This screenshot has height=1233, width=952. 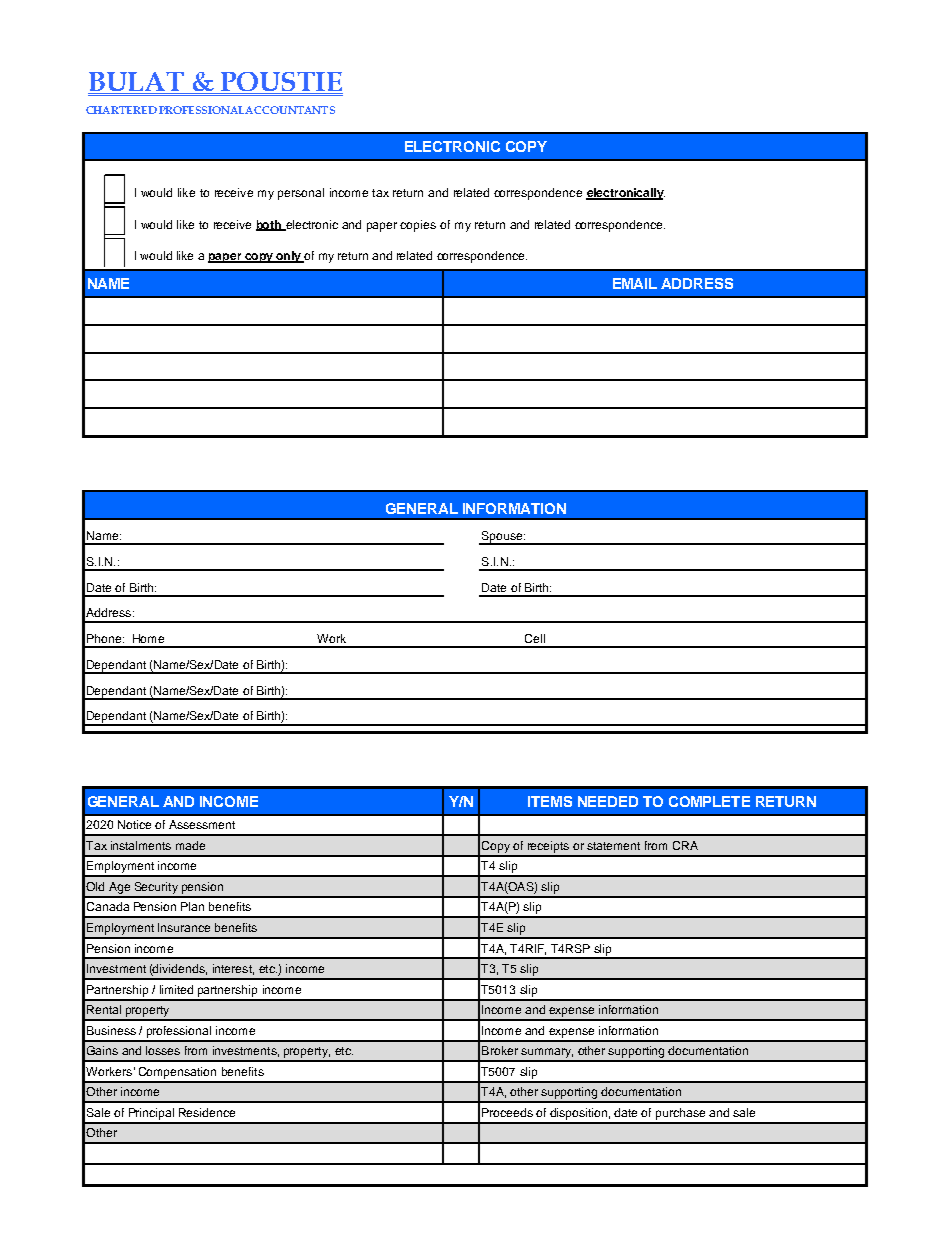 I want to click on Assessment, so click(x=202, y=824).
